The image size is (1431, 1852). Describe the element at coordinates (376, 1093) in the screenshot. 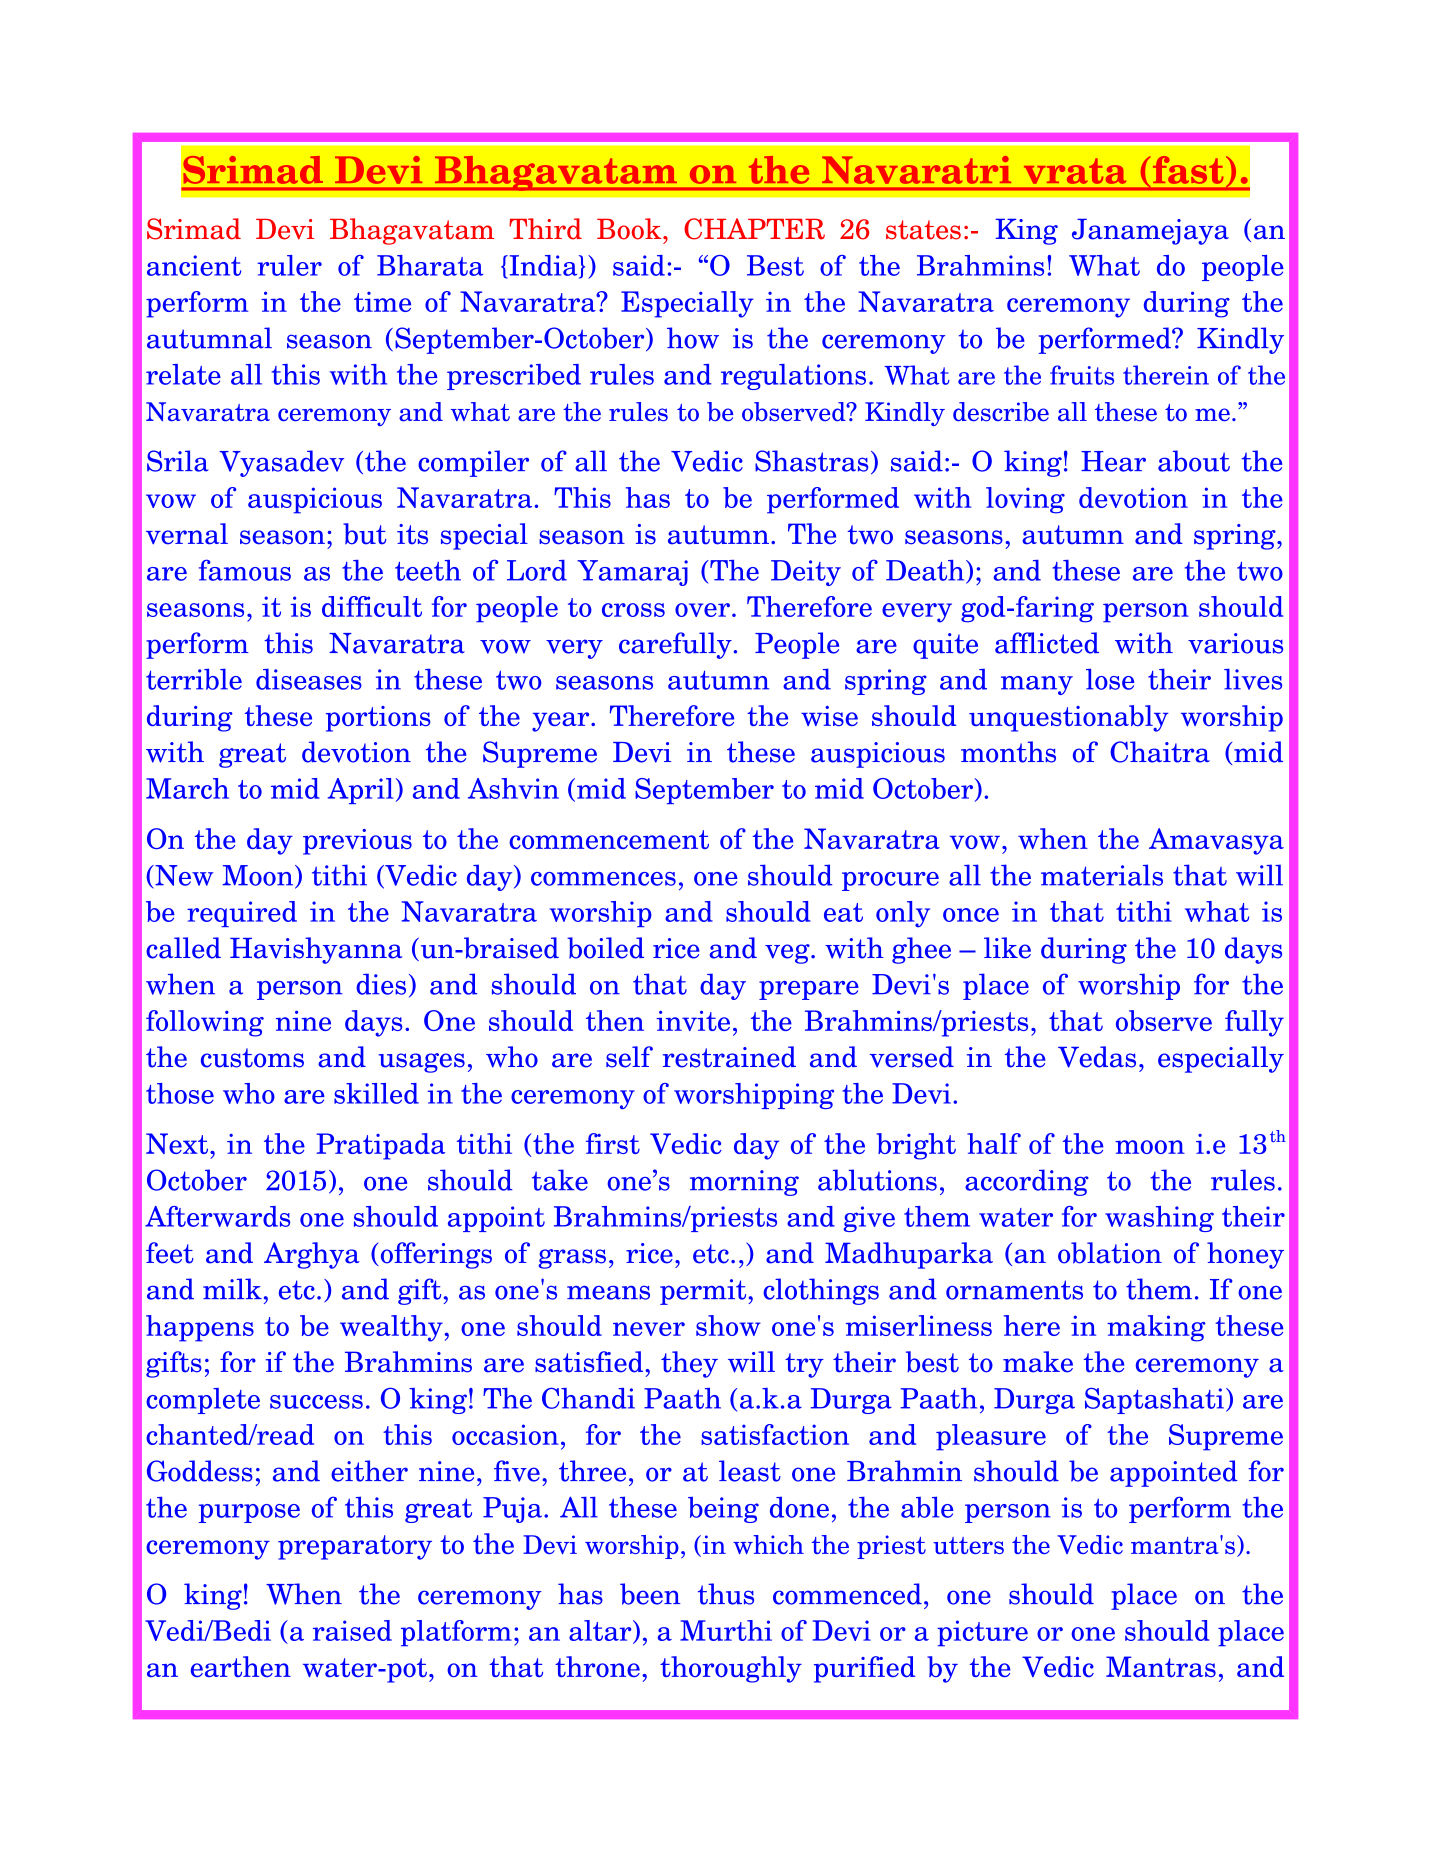

I see `skilled` at that location.
